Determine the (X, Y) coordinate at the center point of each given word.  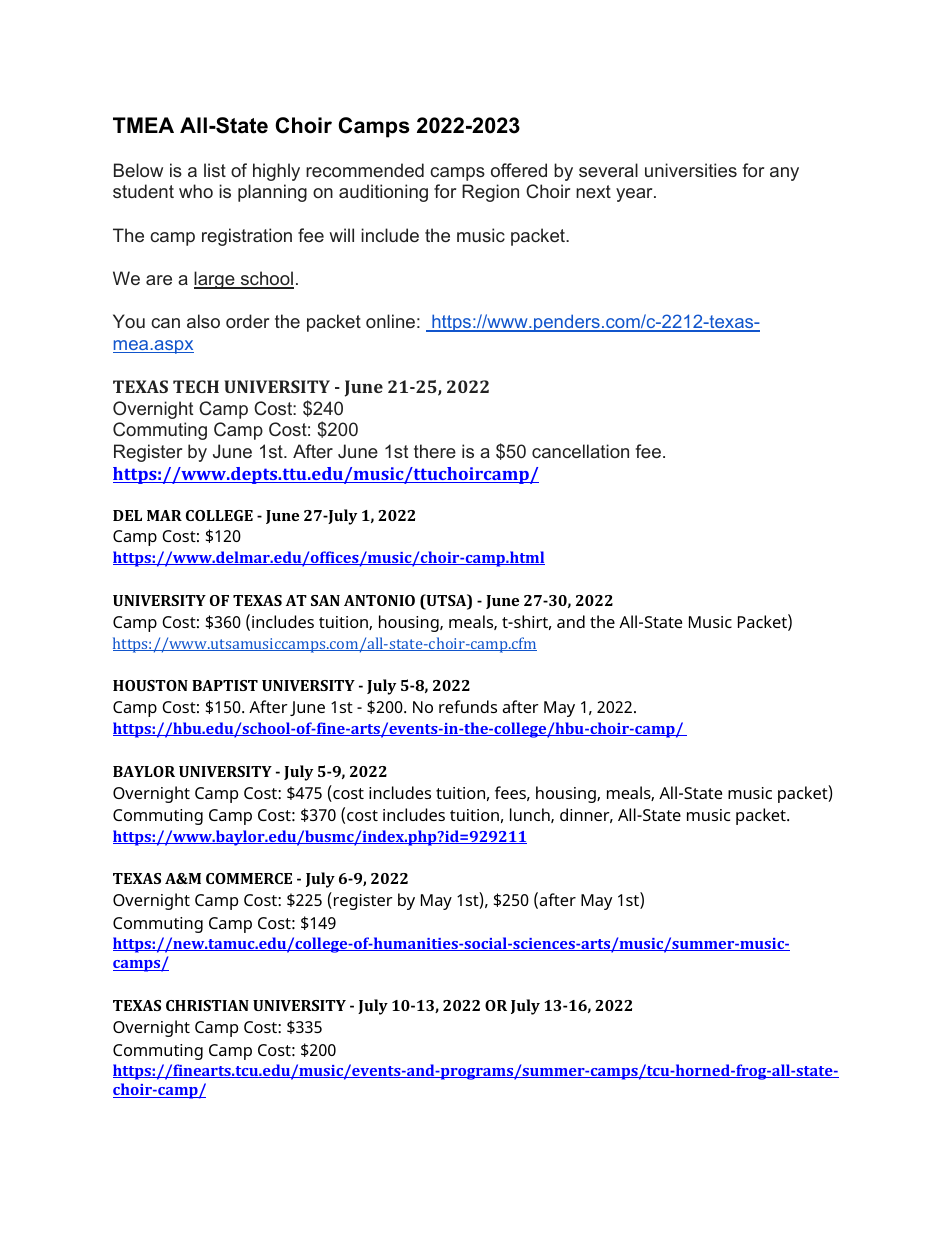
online (390, 321)
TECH (196, 386)
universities (691, 170)
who (196, 191)
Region (490, 193)
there (435, 451)
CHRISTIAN (207, 1005)
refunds (468, 706)
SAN (325, 600)
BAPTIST (225, 685)
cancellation (580, 451)
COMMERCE (249, 878)
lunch (531, 815)
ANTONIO (379, 600)
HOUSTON (150, 685)
